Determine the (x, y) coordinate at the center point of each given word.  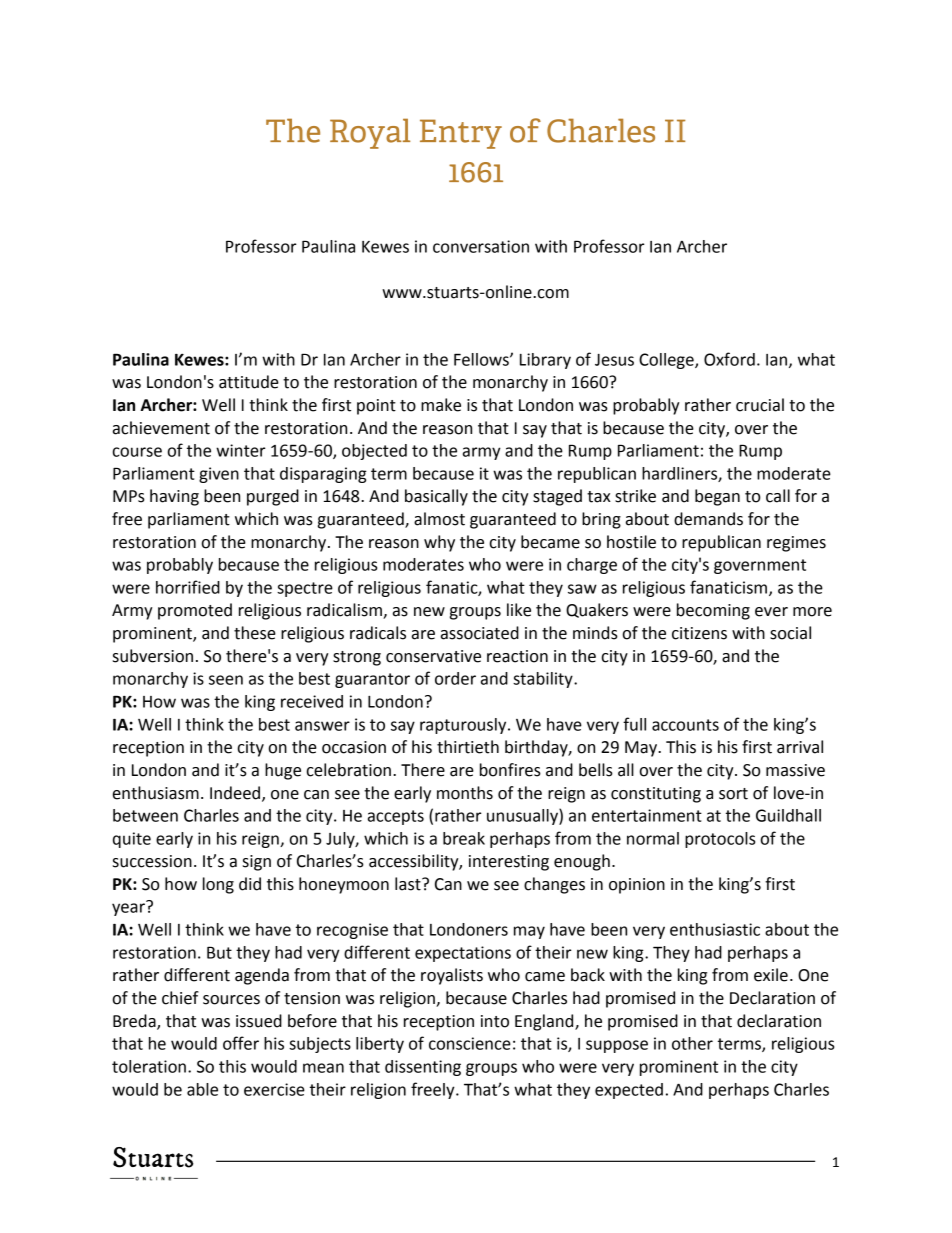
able (202, 1089)
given (219, 475)
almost (439, 519)
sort (733, 794)
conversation (481, 246)
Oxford (729, 359)
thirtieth (468, 747)
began (717, 497)
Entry (461, 134)
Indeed (236, 793)
